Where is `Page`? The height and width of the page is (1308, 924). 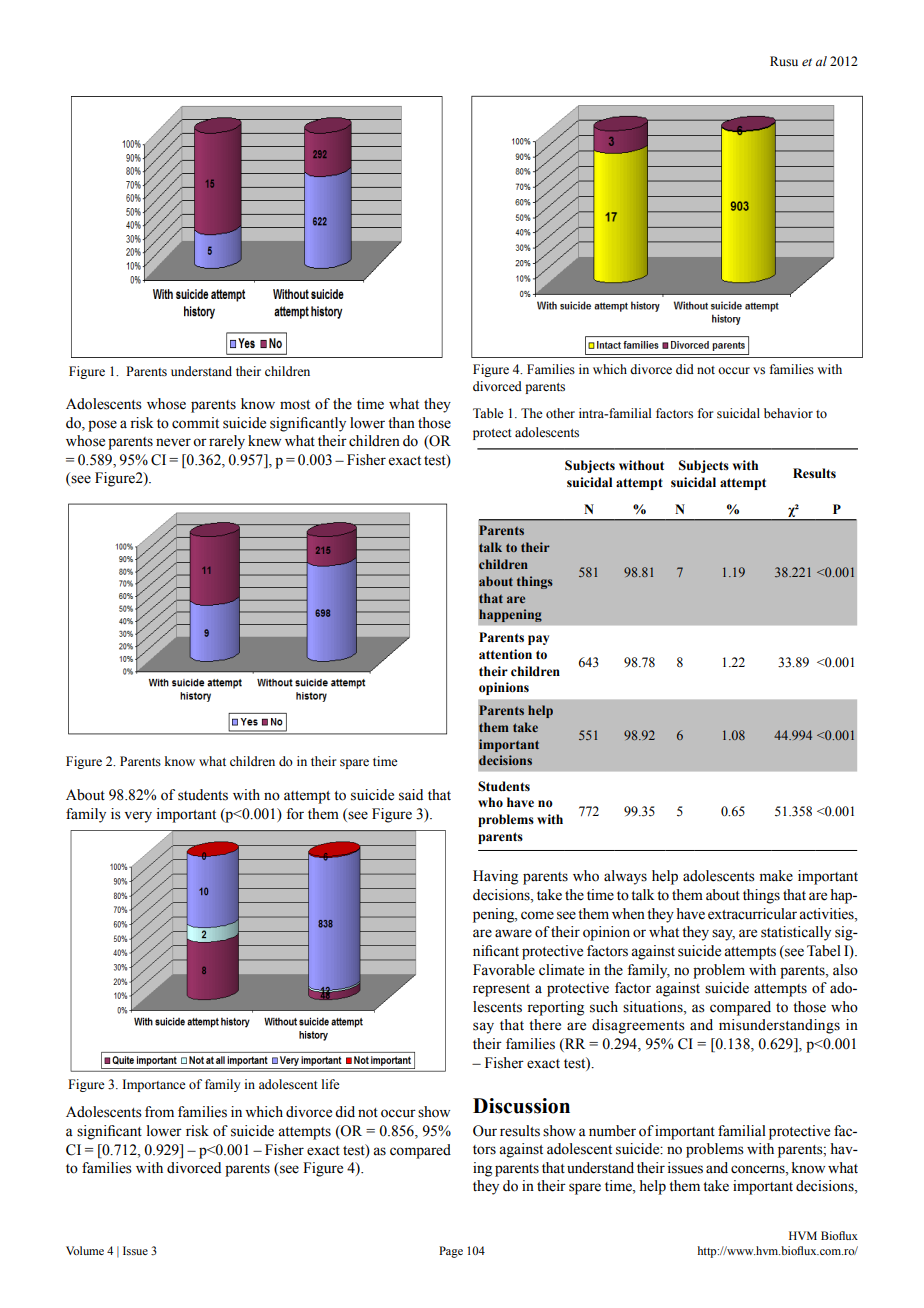 Page is located at coordinates (451, 1252).
